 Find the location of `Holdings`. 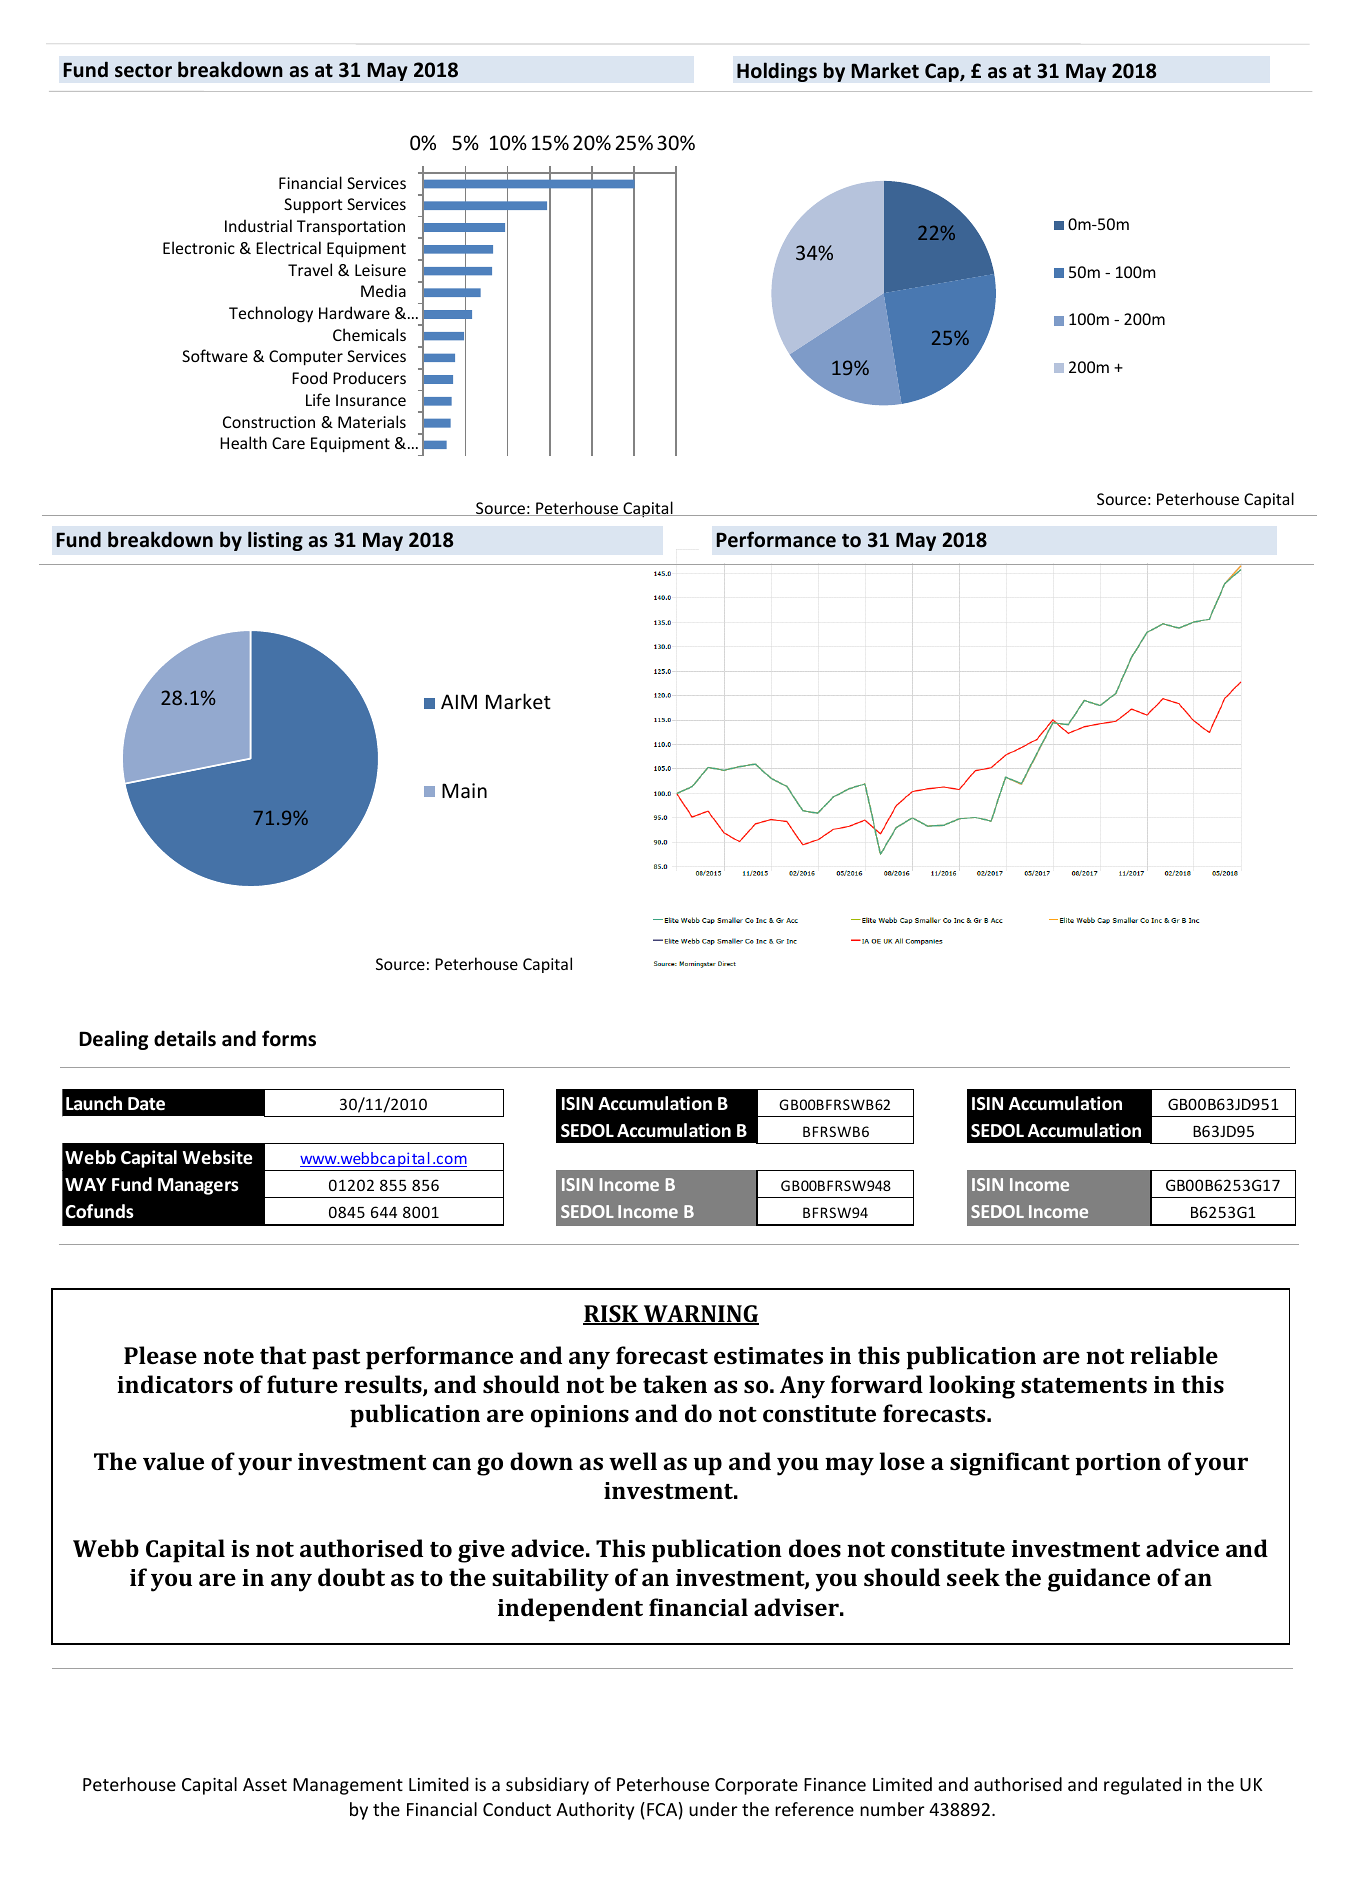

Holdings is located at coordinates (777, 72).
